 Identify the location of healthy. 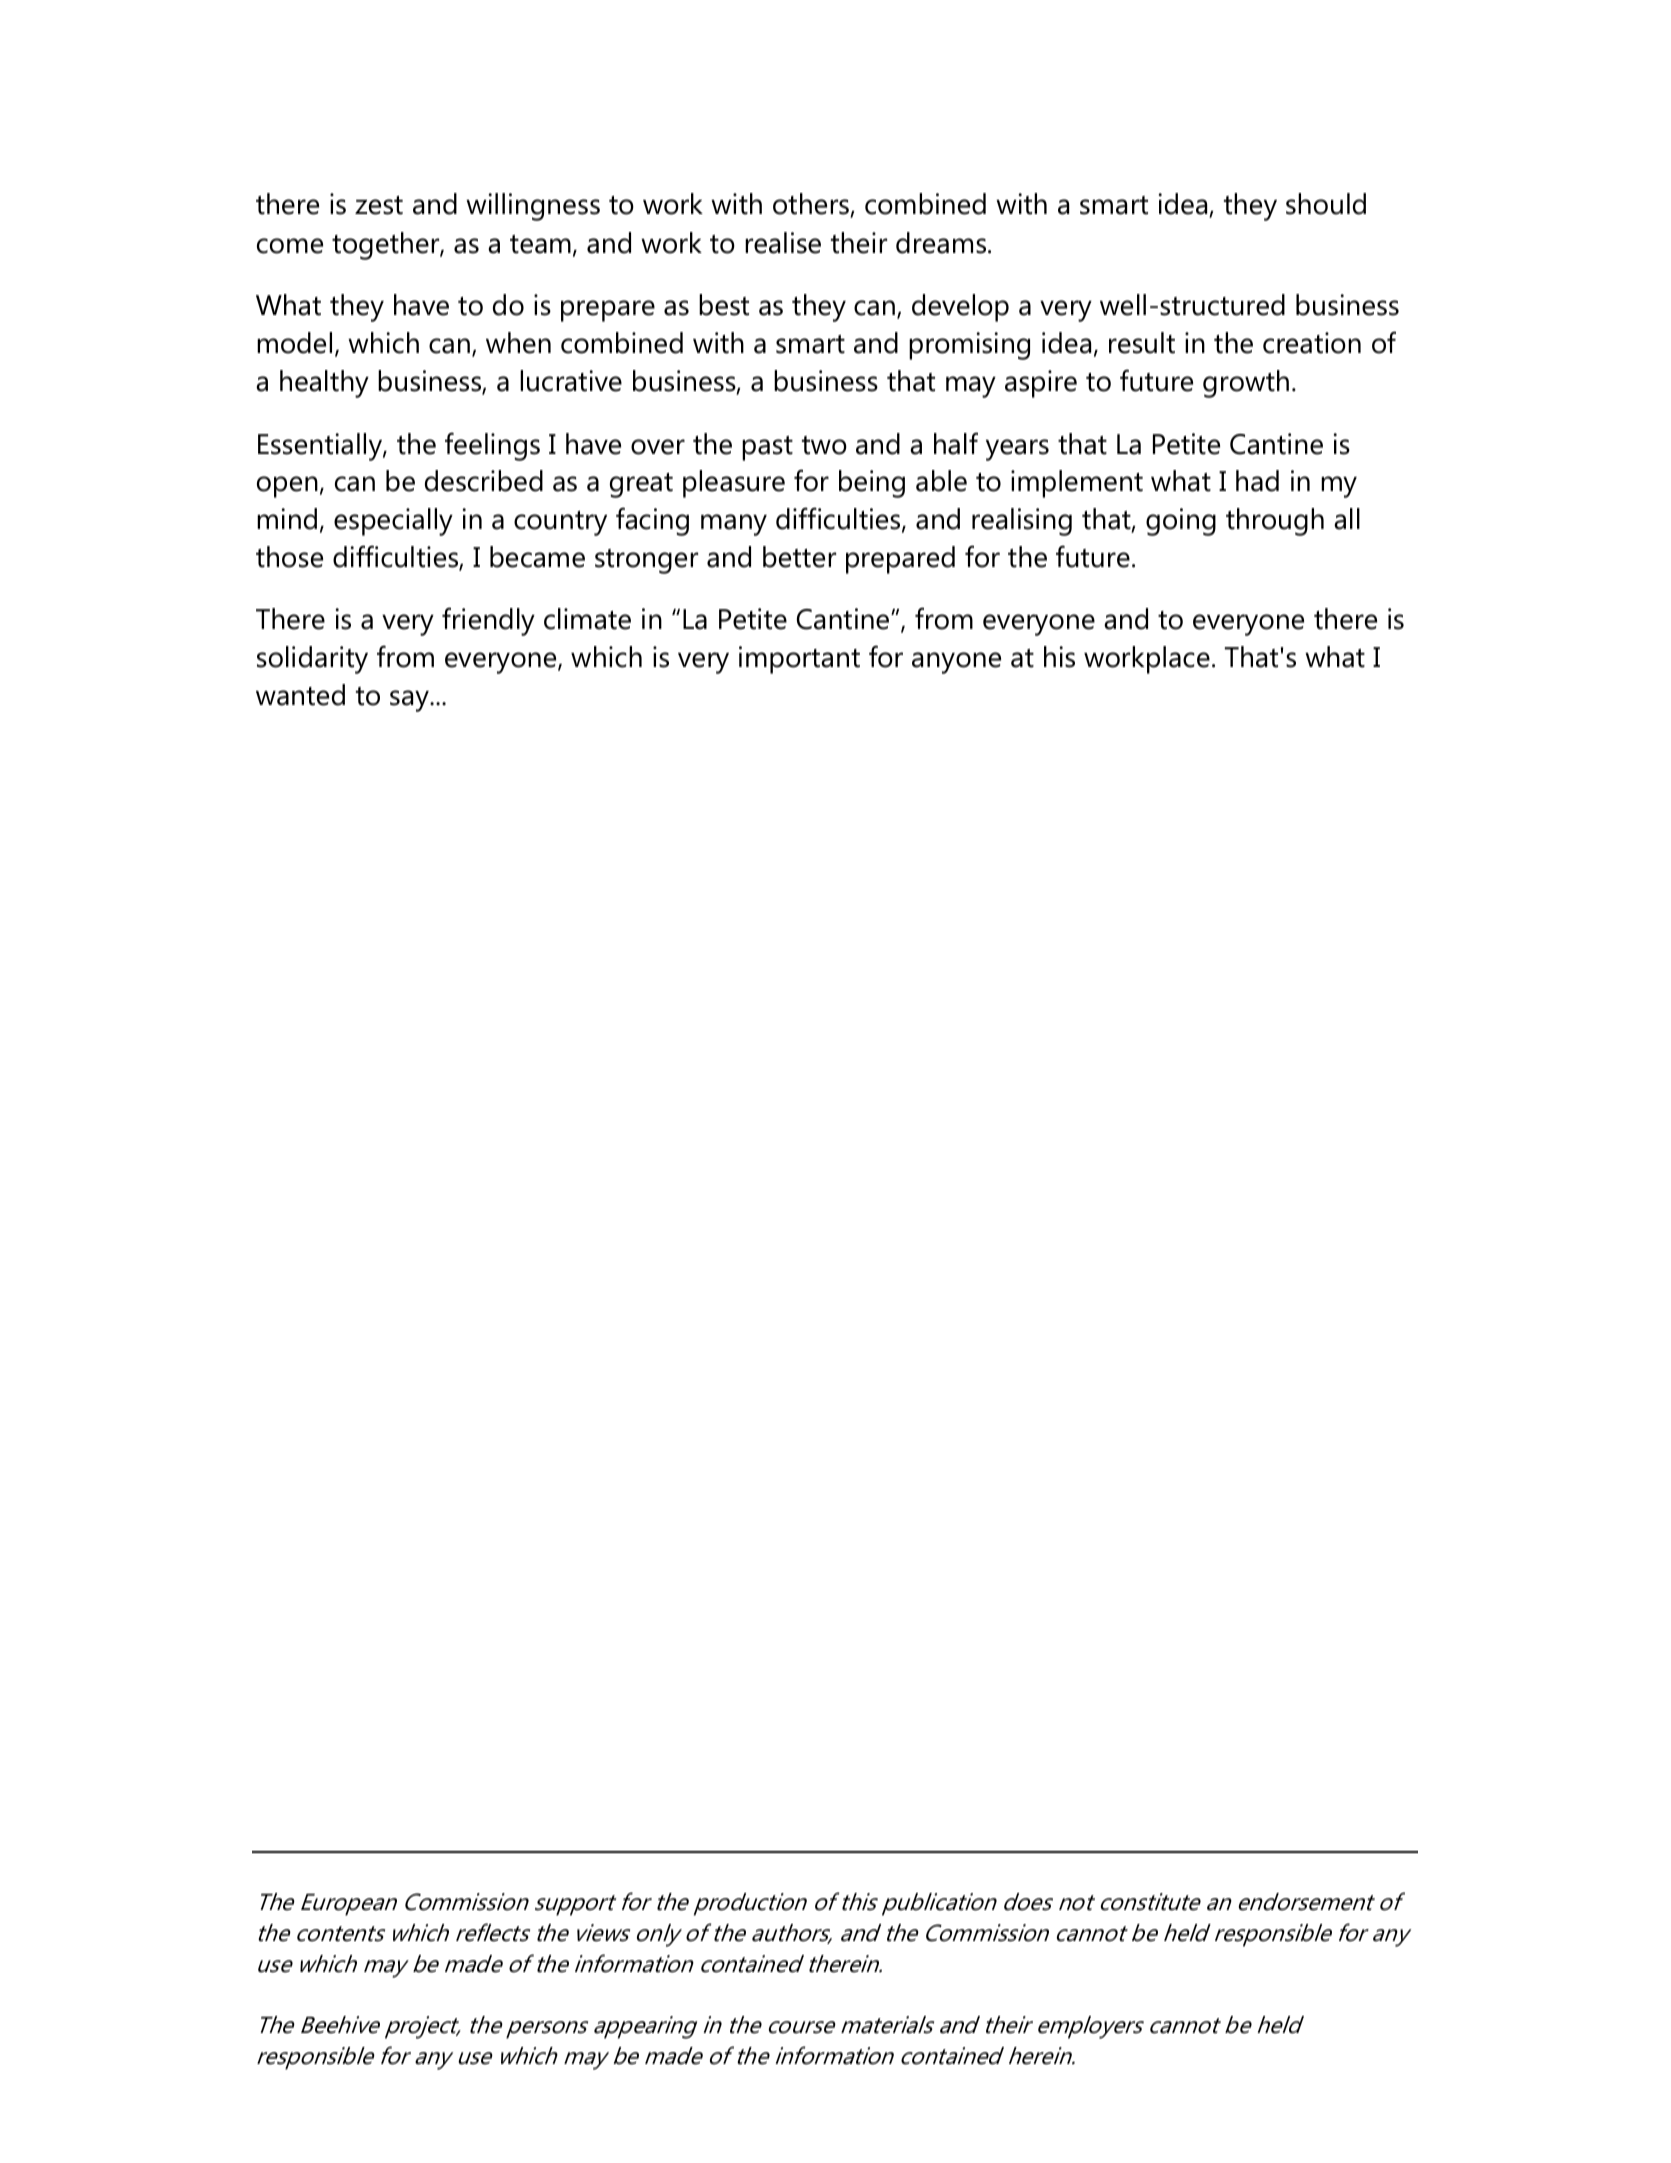
(324, 384).
